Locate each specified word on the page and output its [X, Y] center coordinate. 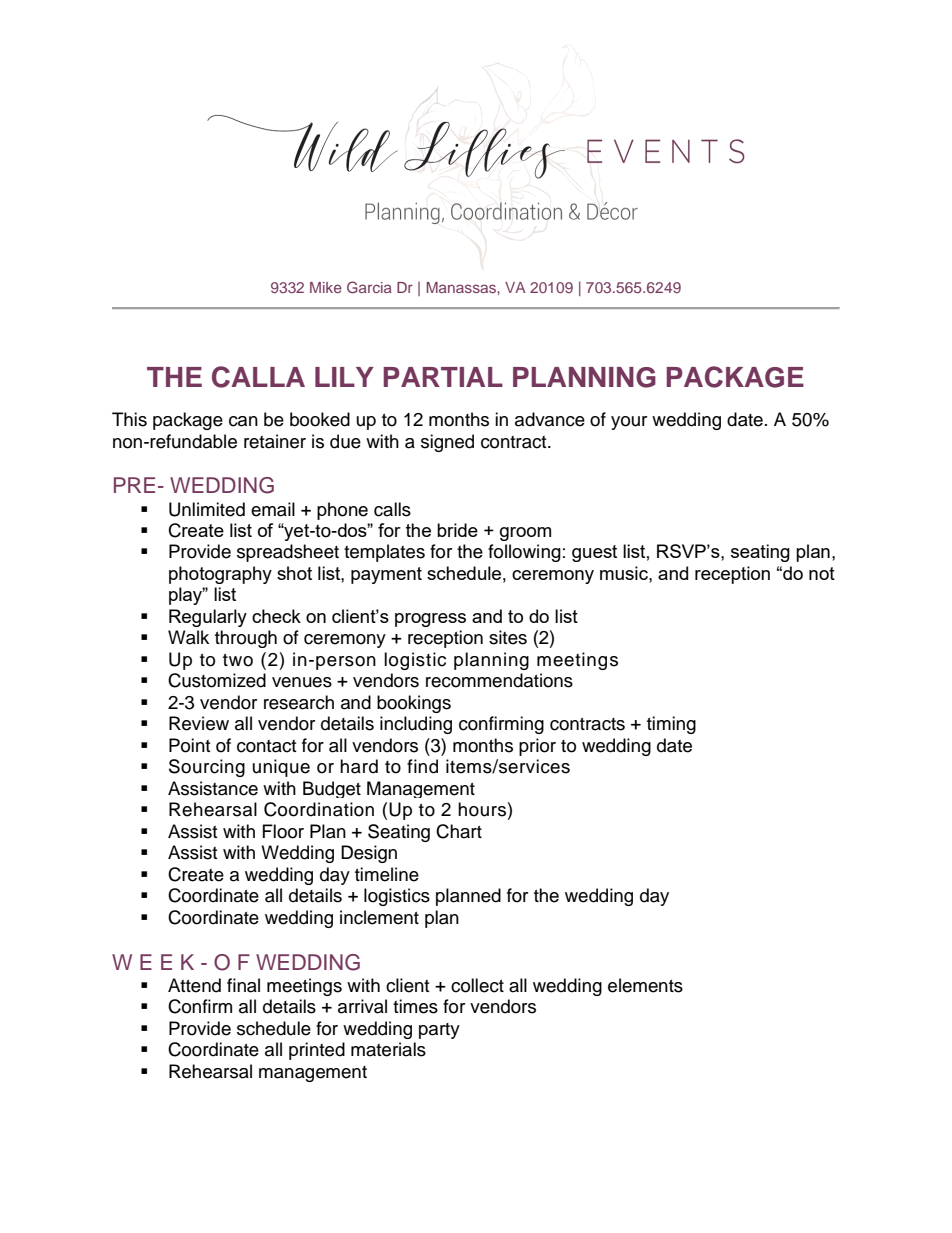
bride [457, 530]
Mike [326, 287]
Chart [459, 831]
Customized [217, 680]
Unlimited [207, 509]
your [629, 423]
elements [645, 985]
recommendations [499, 680]
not [822, 573]
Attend [194, 985]
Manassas [462, 287]
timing [671, 725]
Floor [283, 831]
